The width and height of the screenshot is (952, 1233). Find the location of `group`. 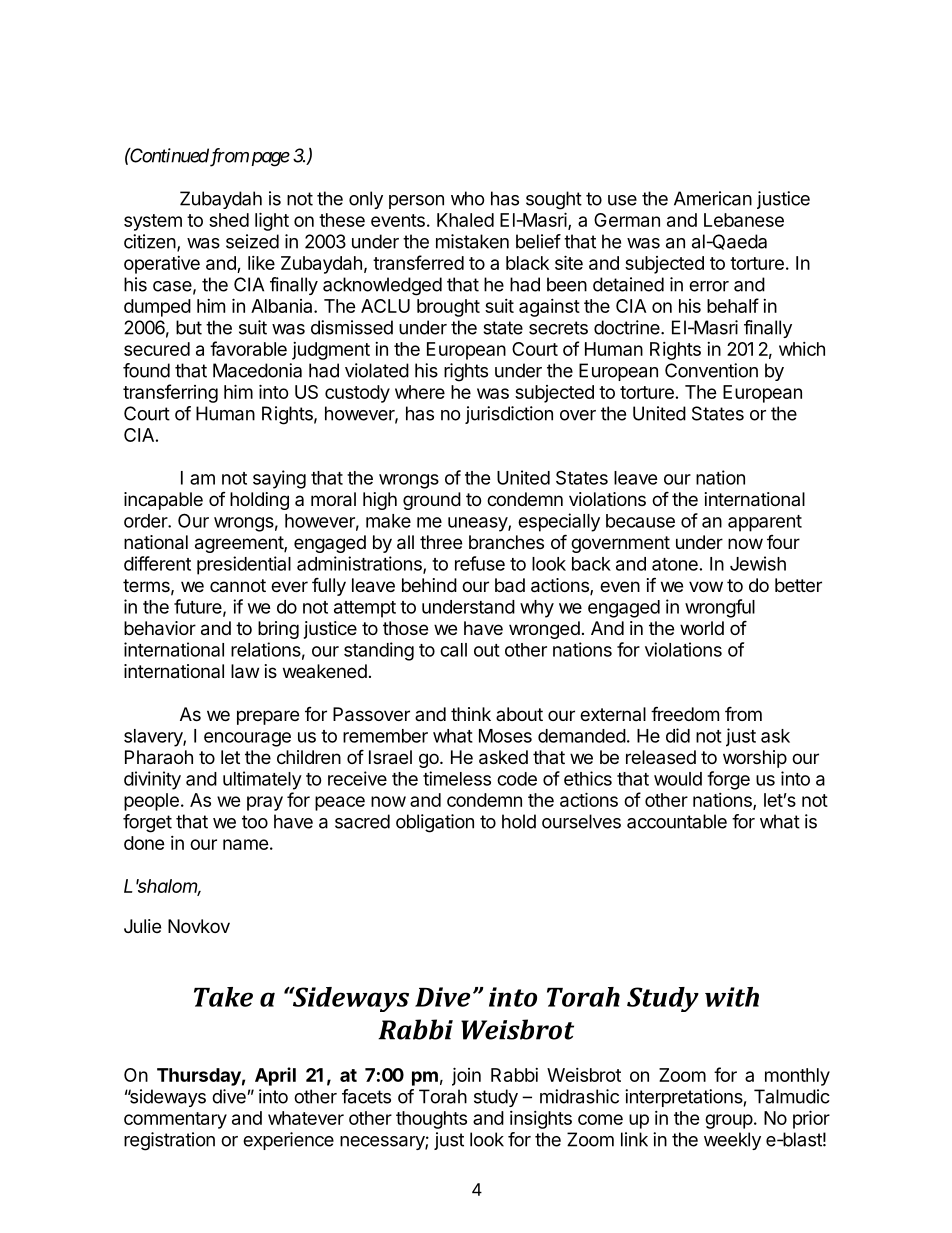

group is located at coordinates (729, 1121).
